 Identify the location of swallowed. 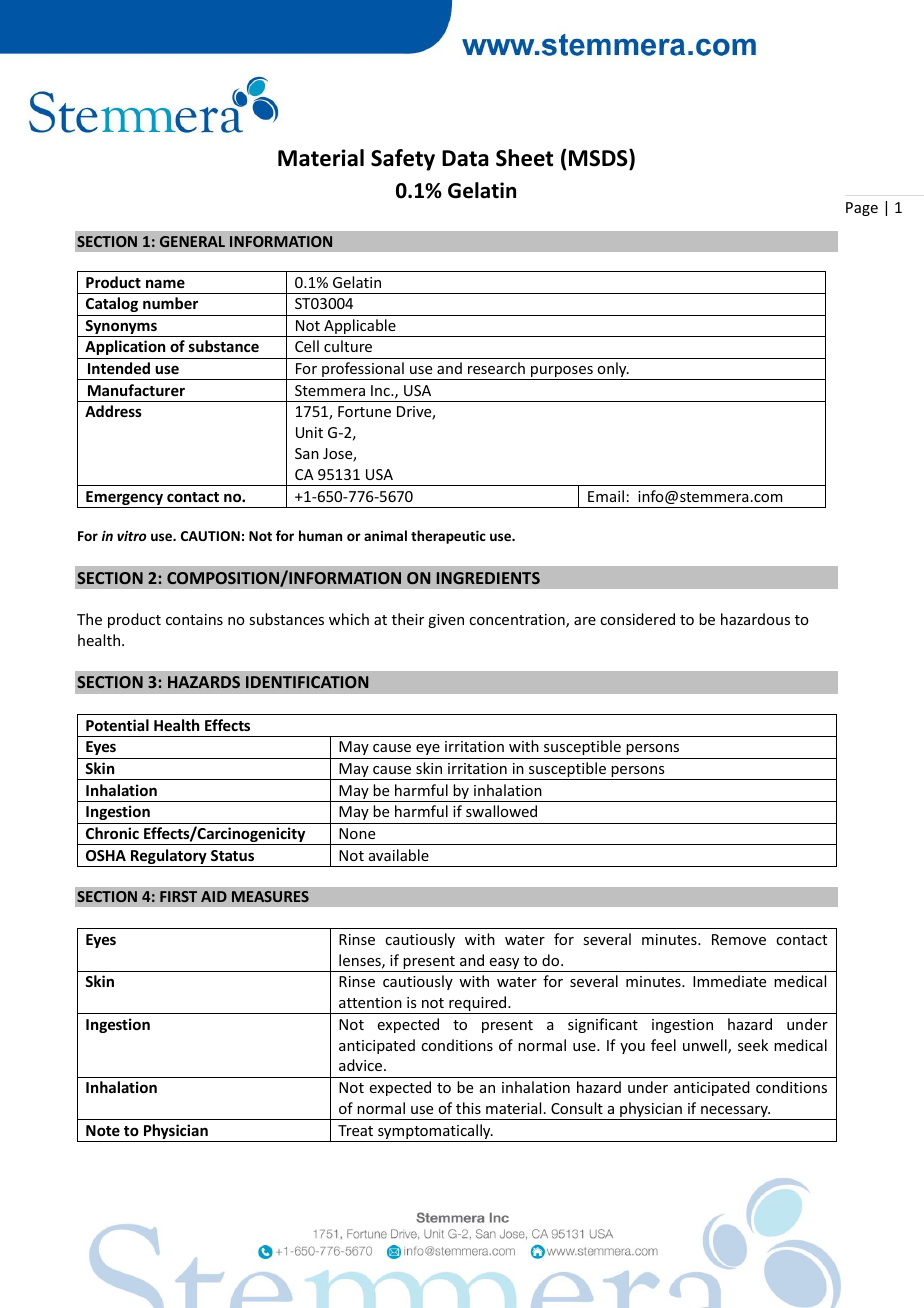
(501, 811).
